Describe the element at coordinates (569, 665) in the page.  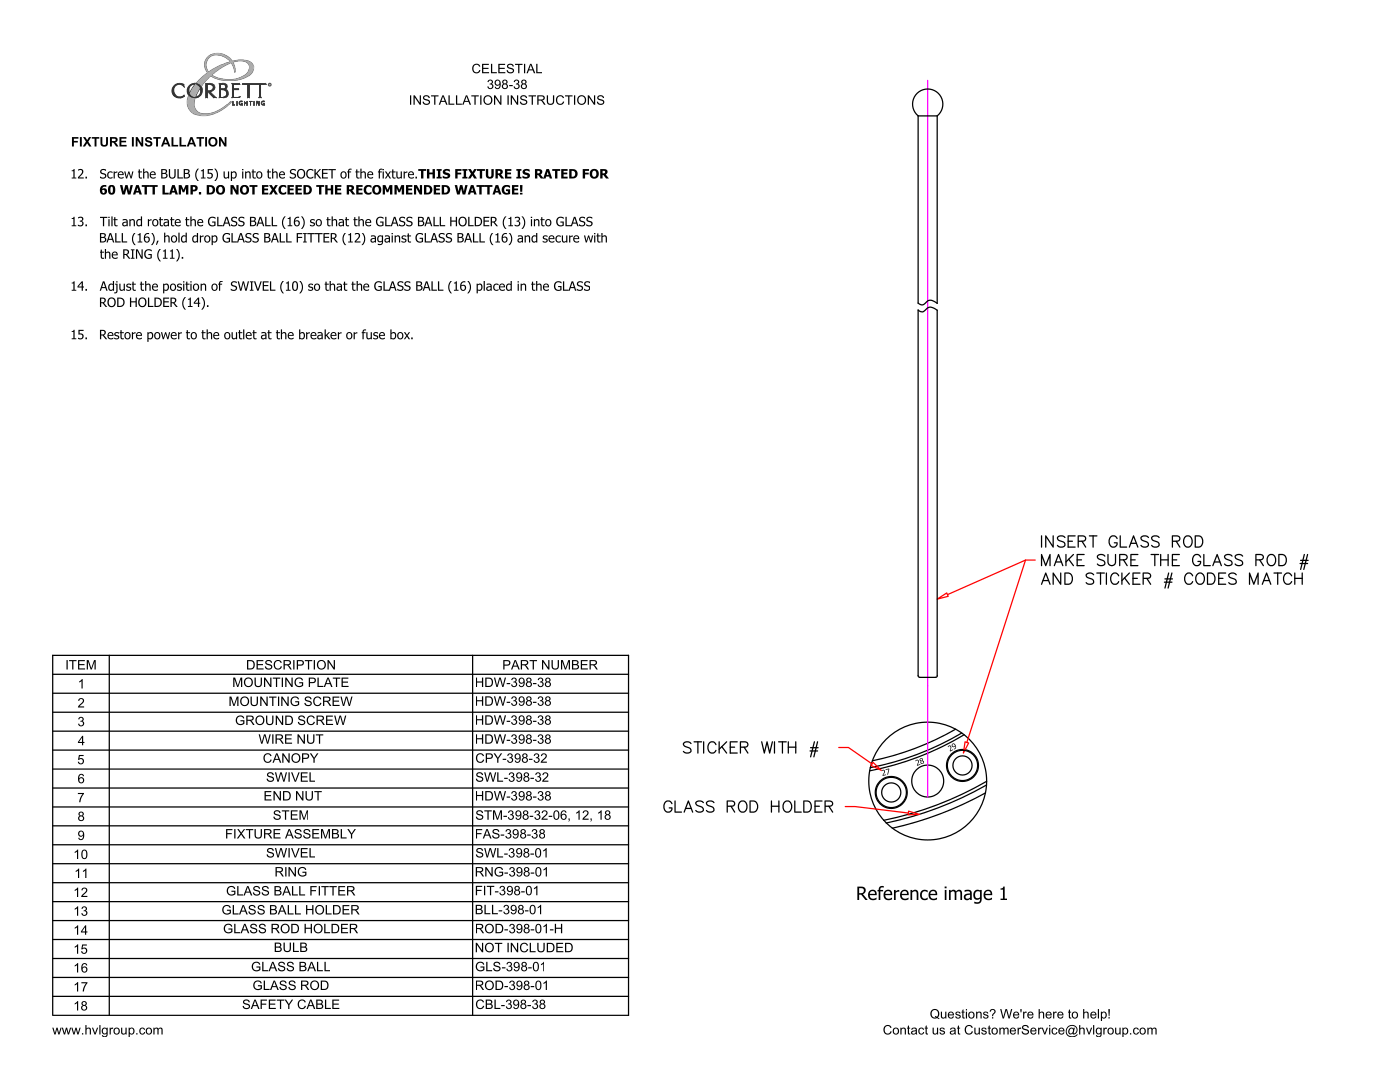
I see `NUMBER` at that location.
